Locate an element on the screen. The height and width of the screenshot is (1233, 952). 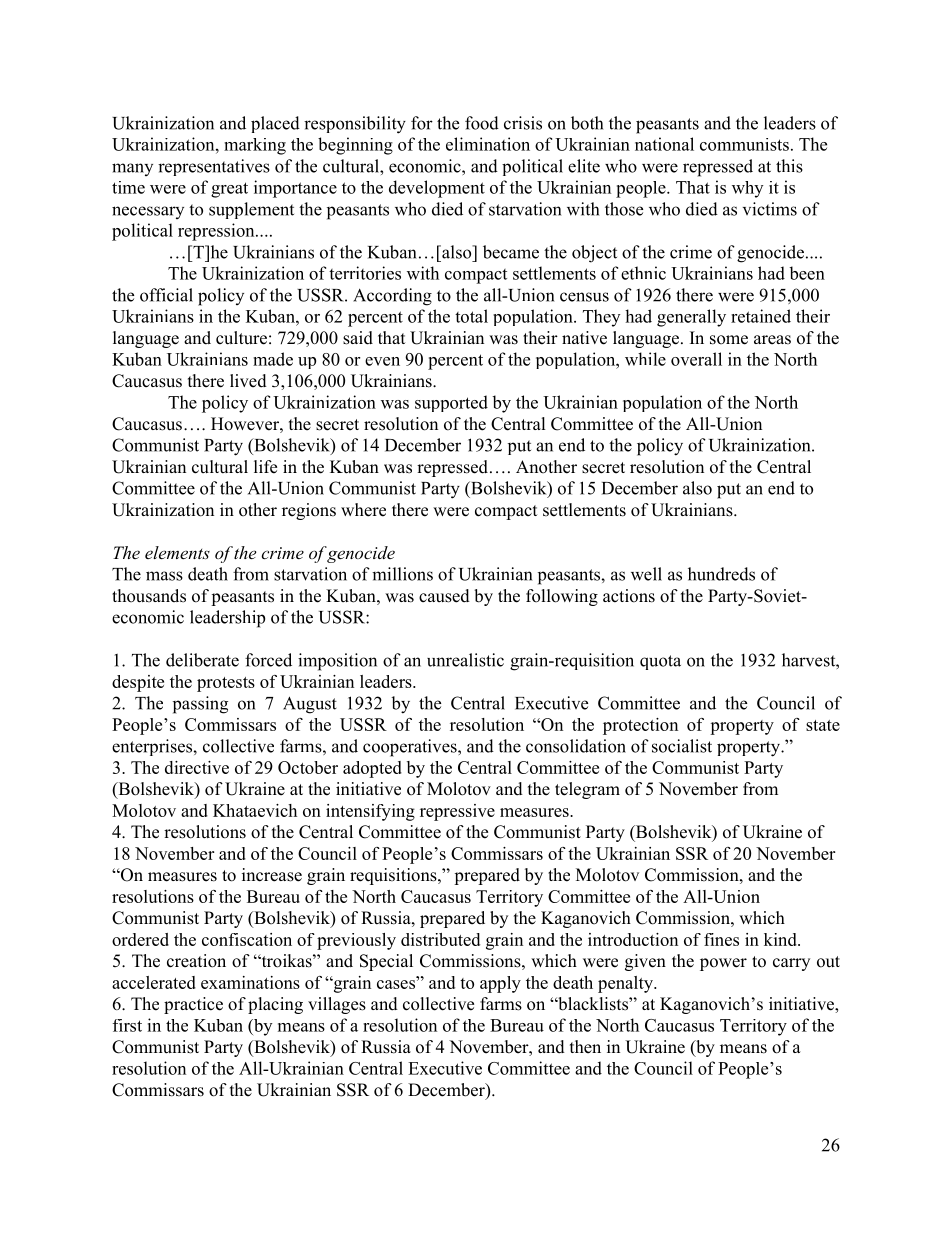
this is located at coordinates (789, 166).
